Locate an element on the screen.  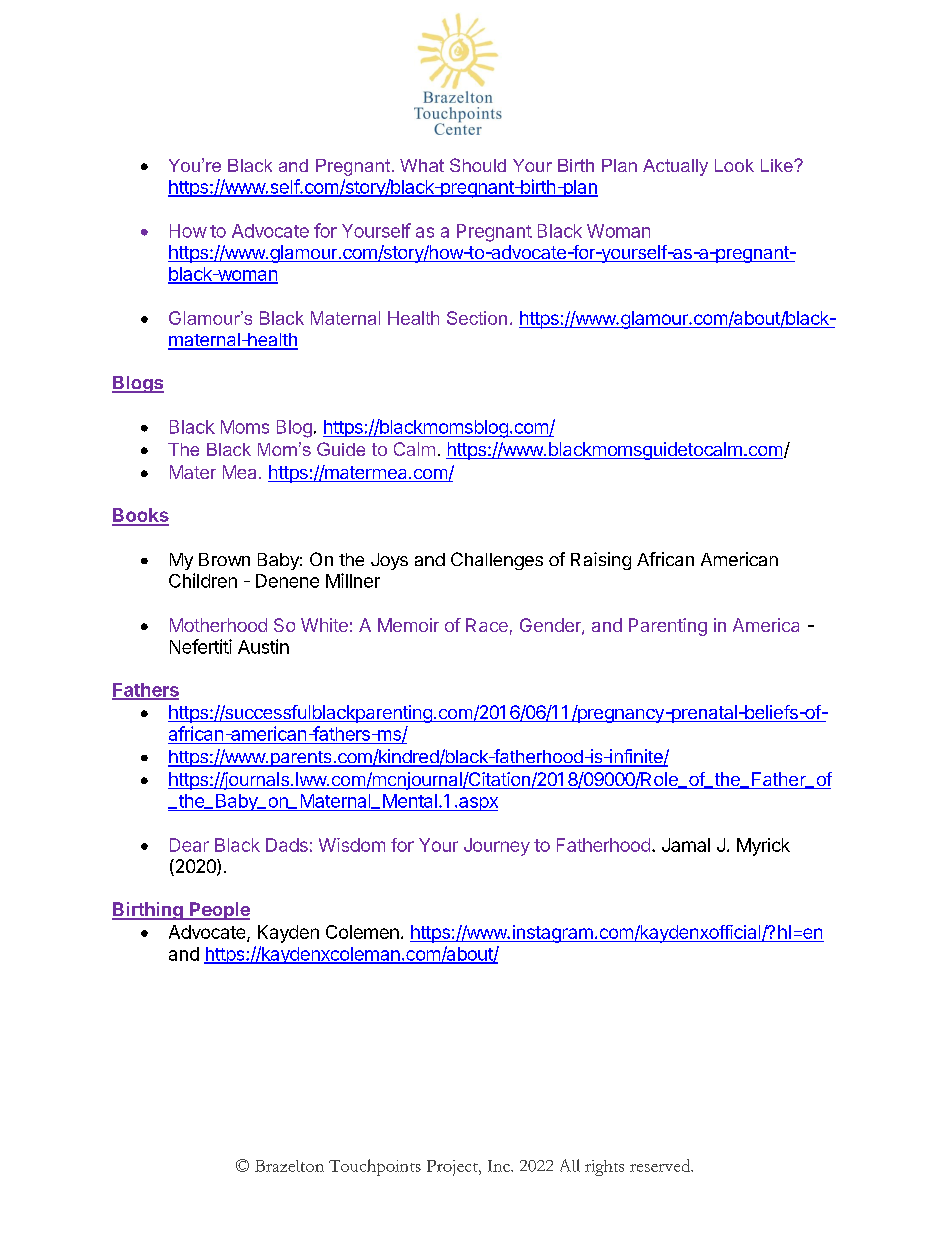
Journey is located at coordinates (497, 847).
